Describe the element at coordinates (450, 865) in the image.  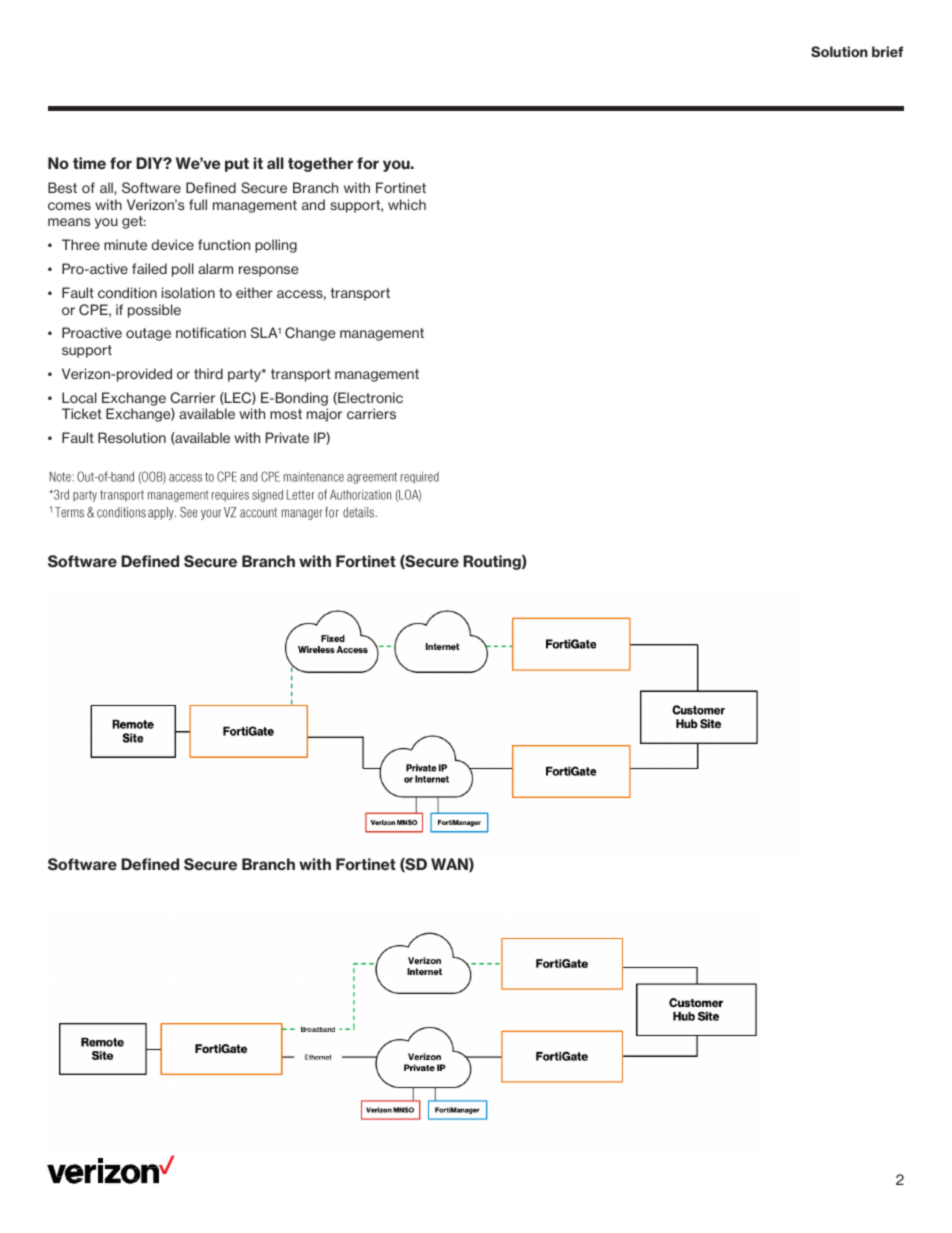
I see `WAN` at that location.
